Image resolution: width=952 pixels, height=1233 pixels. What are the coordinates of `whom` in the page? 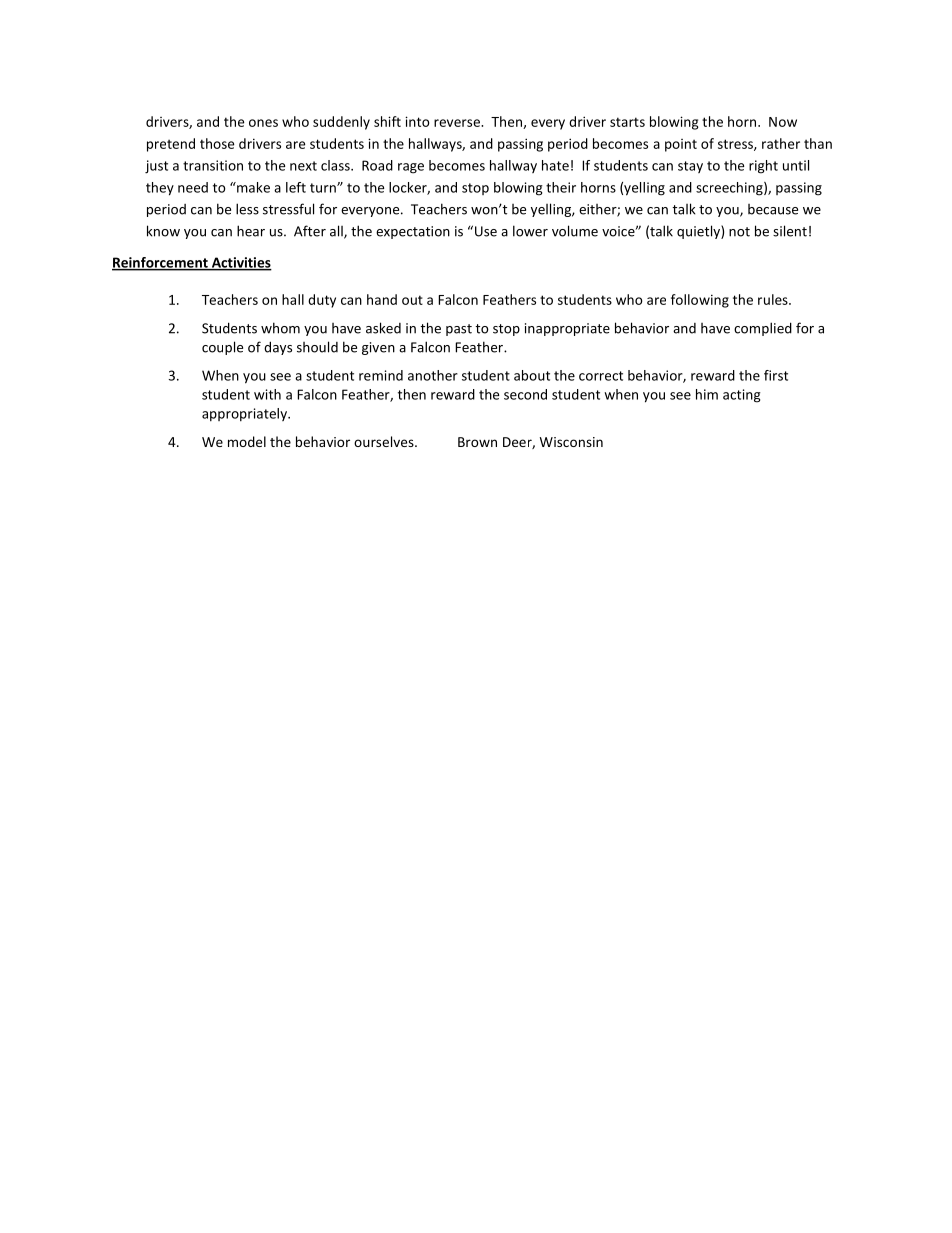 It's located at (280, 328).
